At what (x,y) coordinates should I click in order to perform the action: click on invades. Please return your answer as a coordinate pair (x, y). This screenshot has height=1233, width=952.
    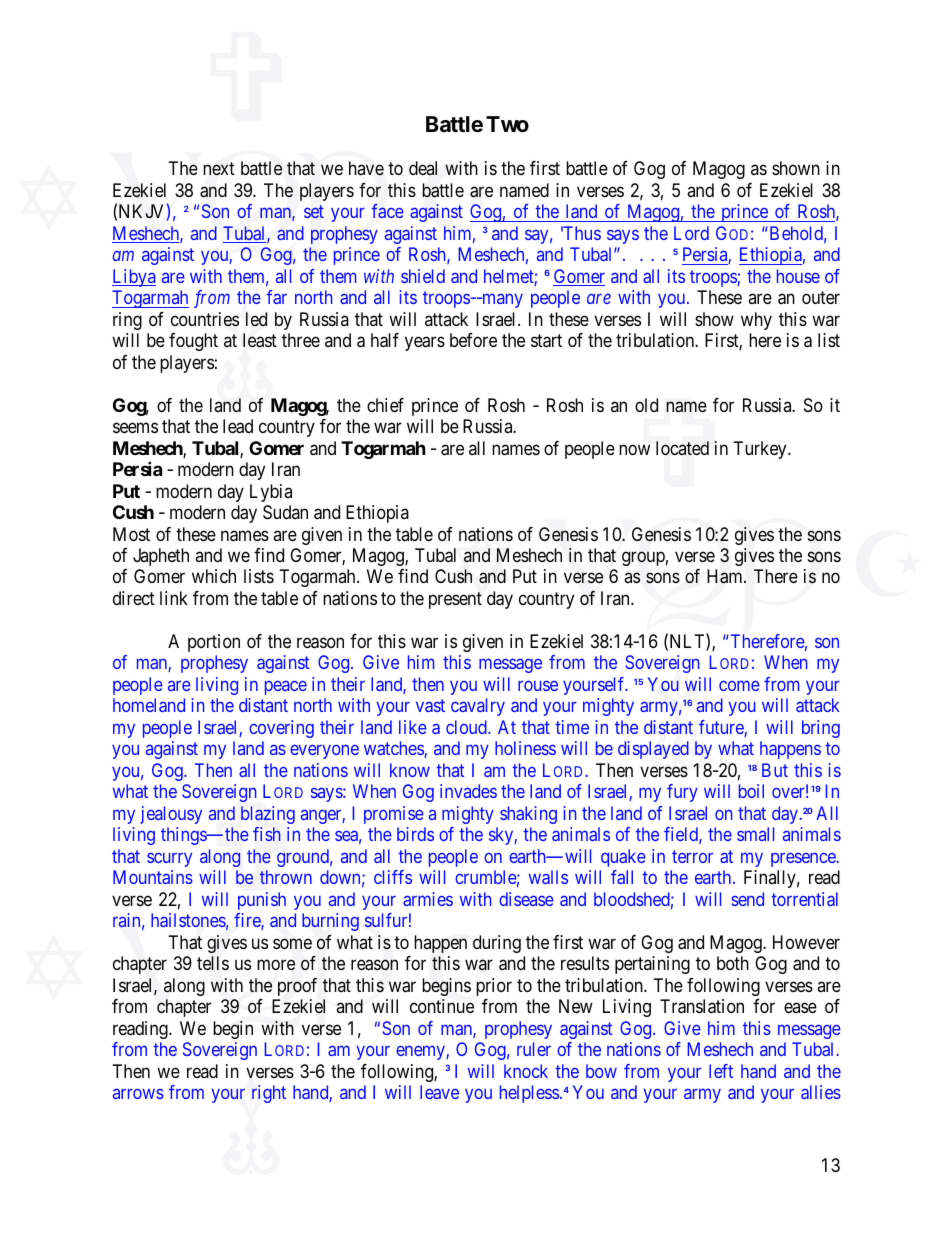
    Looking at the image, I should click on (468, 791).
